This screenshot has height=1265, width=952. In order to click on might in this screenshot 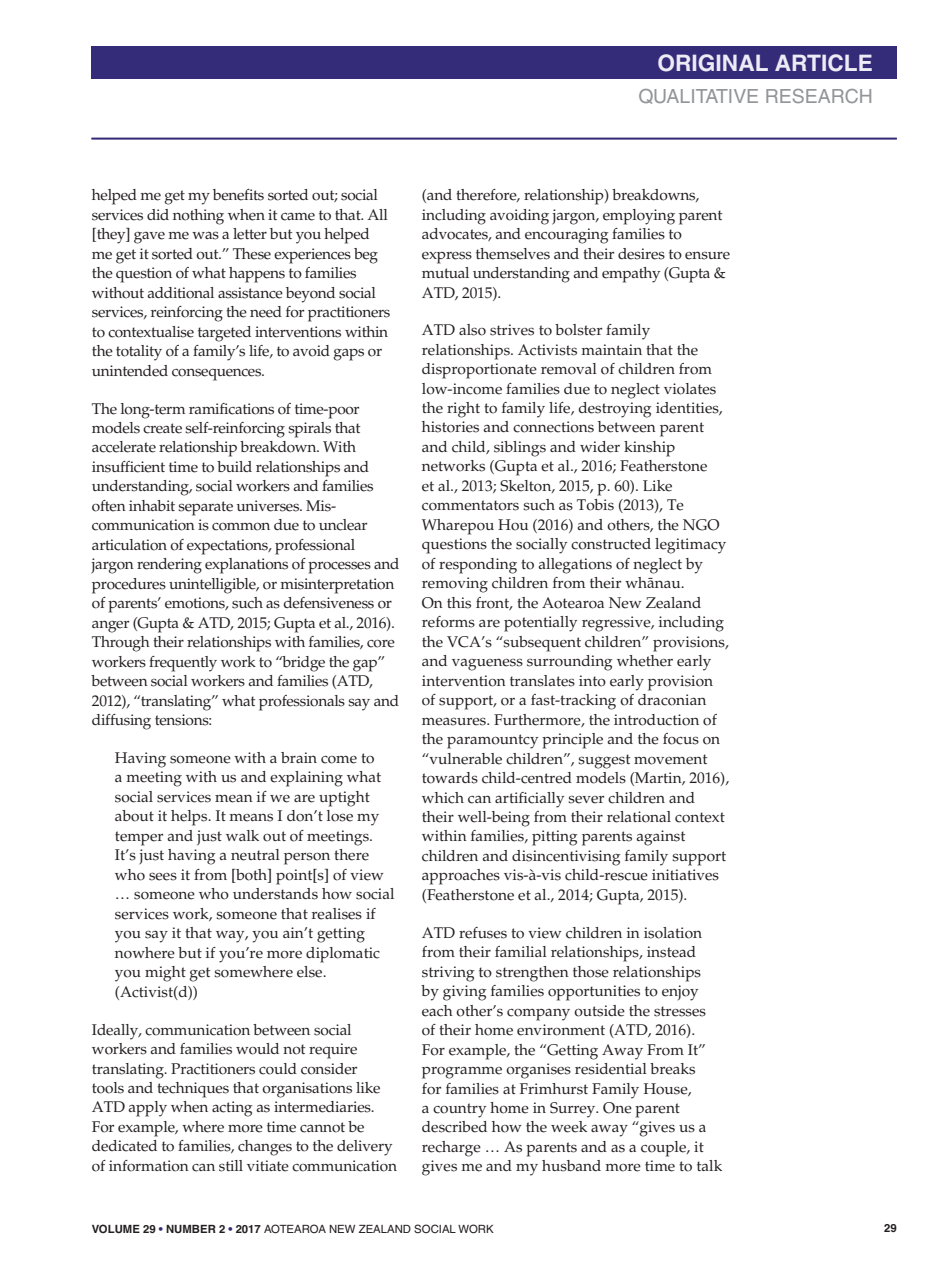, I will do `click(165, 974)`.
